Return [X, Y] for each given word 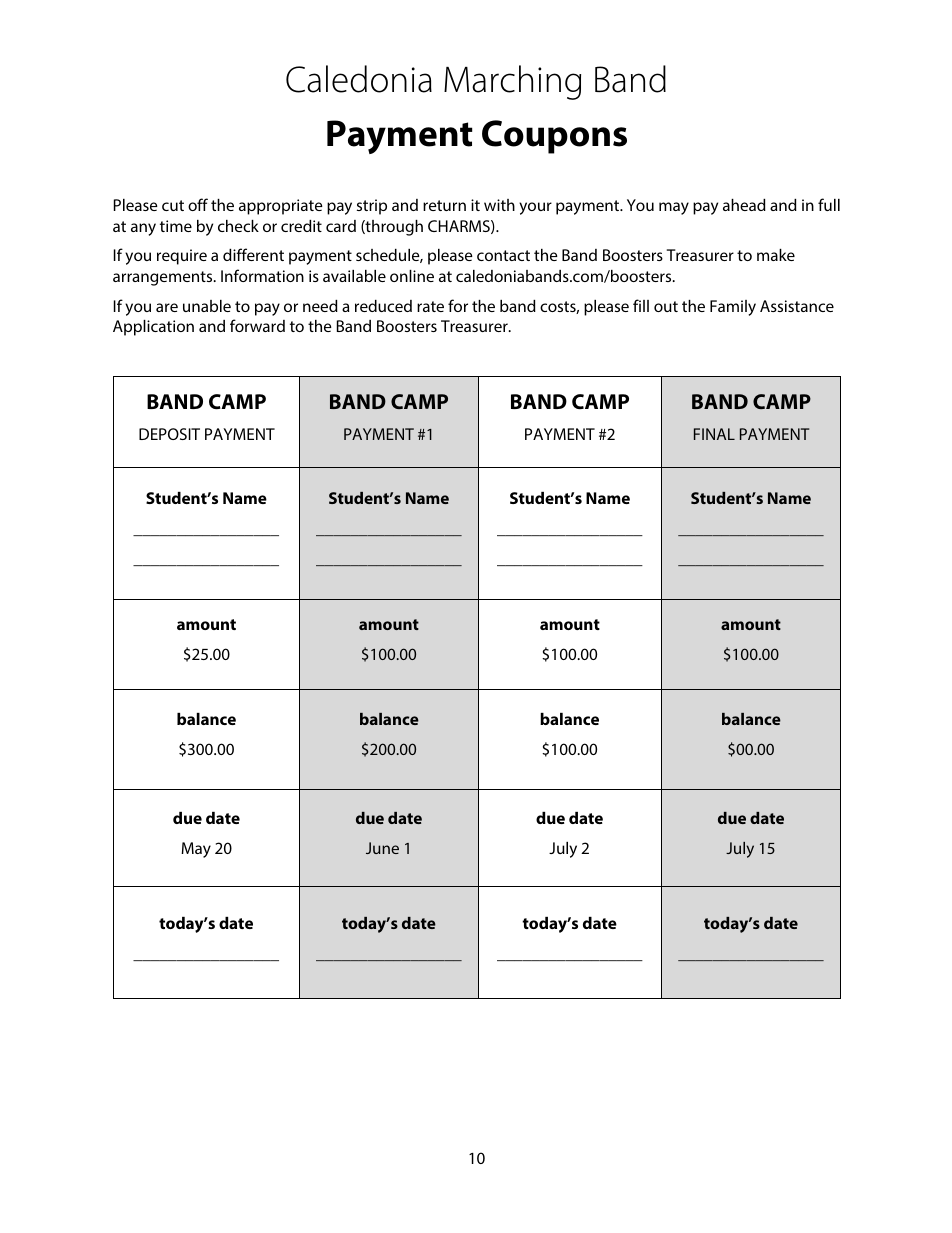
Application [153, 328]
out [666, 306]
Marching [512, 82]
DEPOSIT [169, 434]
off [198, 204]
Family [733, 308]
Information [262, 275]
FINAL [714, 434]
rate [430, 306]
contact [503, 255]
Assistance [797, 306]
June [382, 848]
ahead [744, 205]
